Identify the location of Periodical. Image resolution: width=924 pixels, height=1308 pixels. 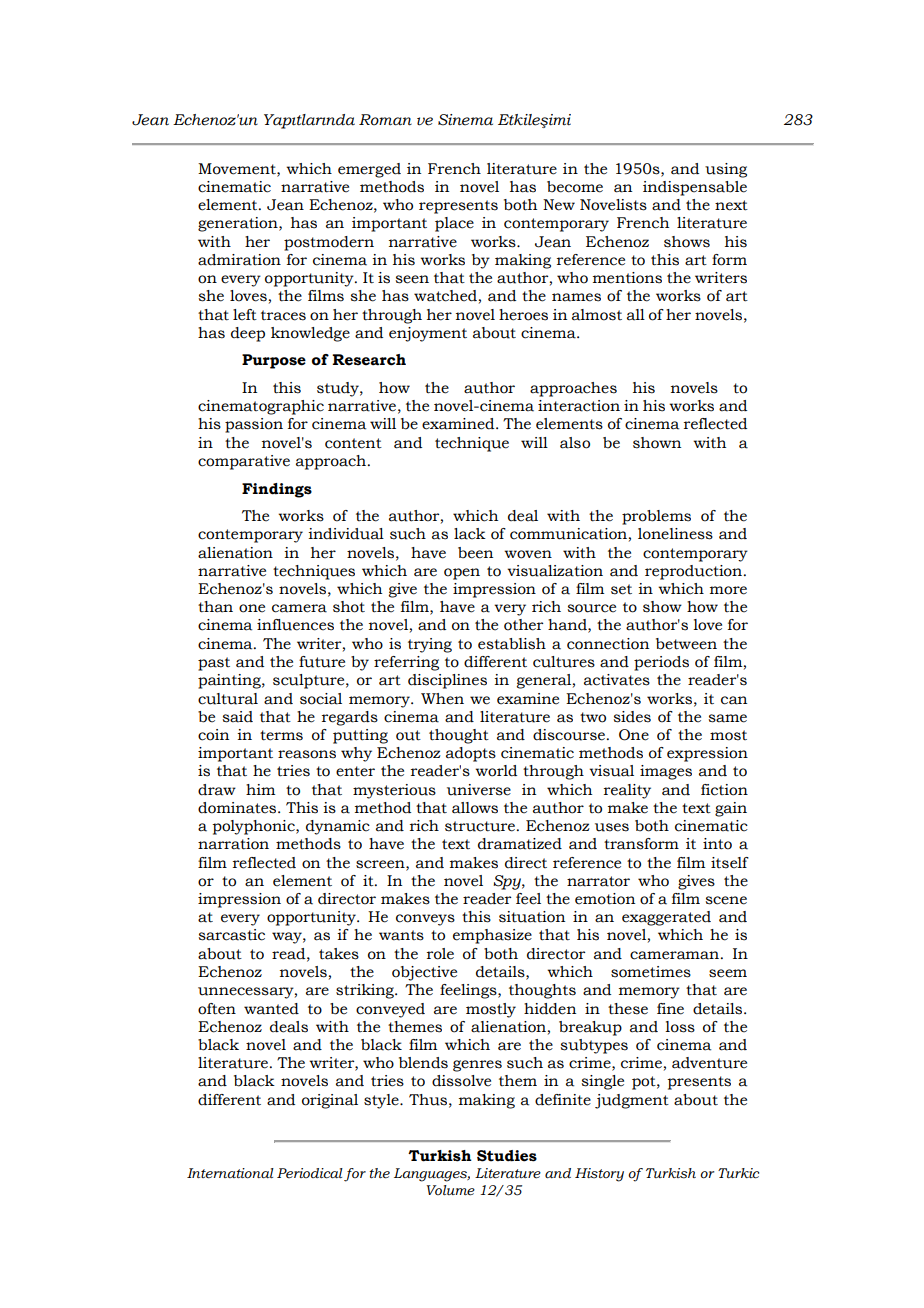
(310, 1173).
